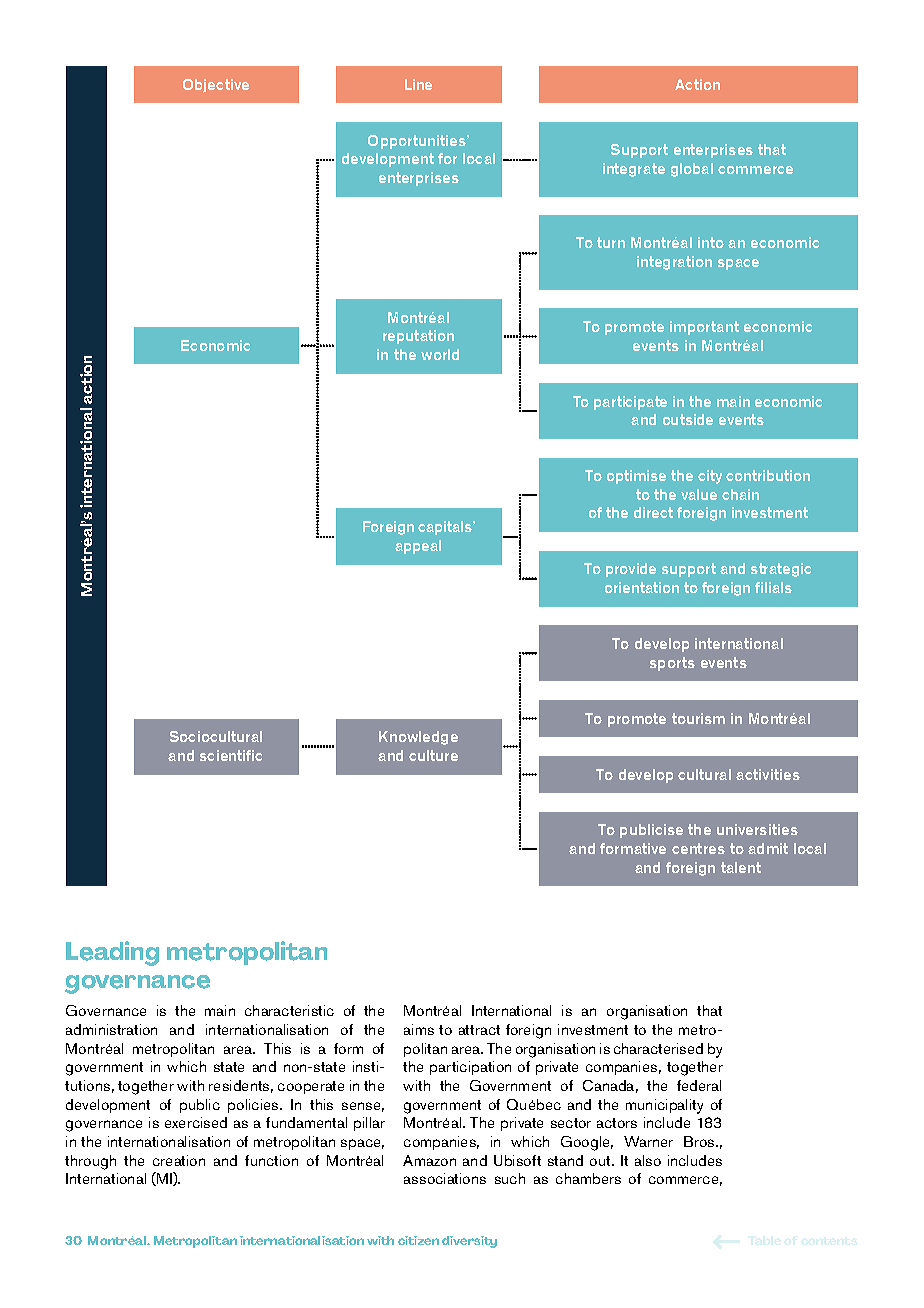 The image size is (924, 1308). What do you see at coordinates (445, 1178) in the screenshot?
I see `associations` at bounding box center [445, 1178].
